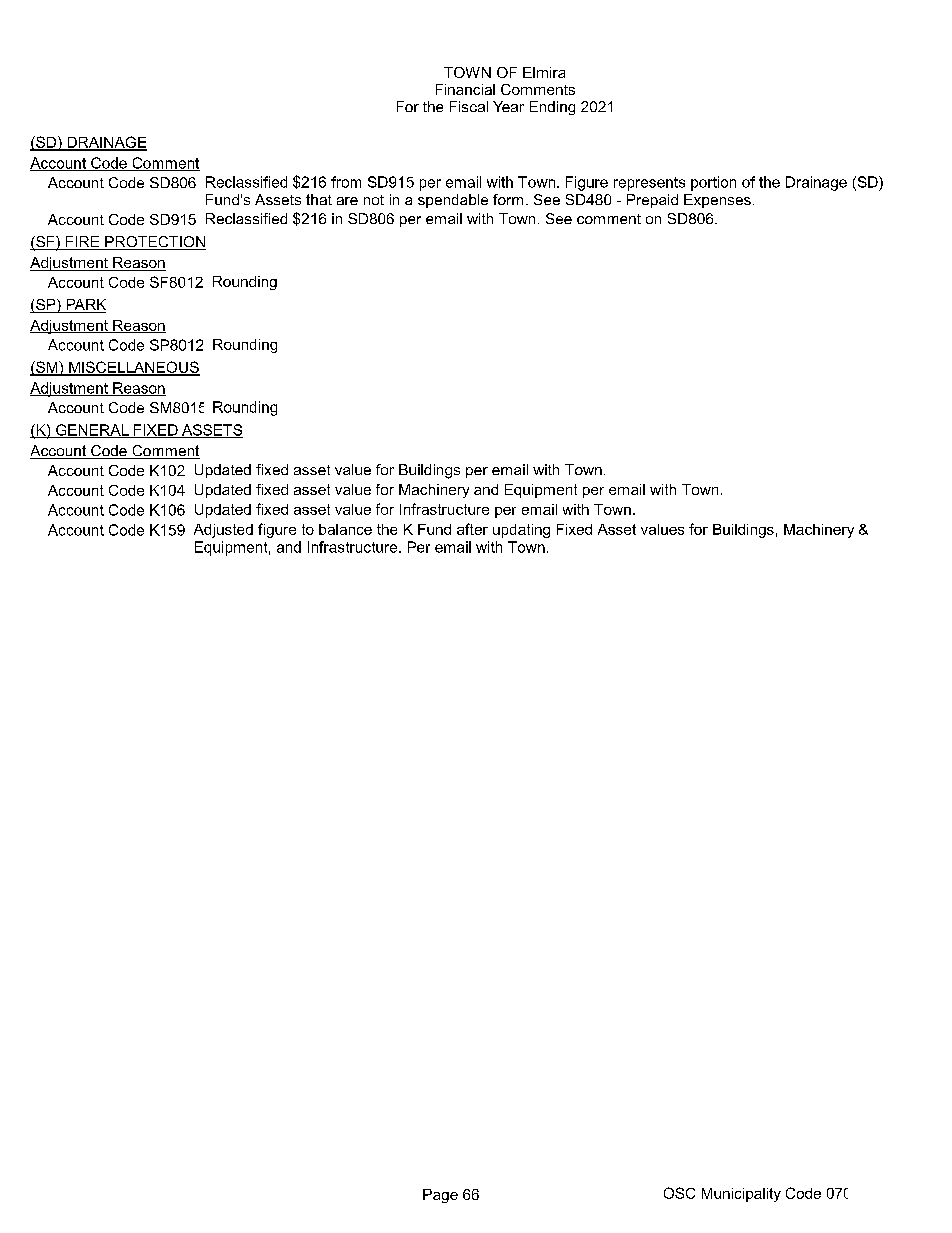 The image size is (952, 1233). Describe the element at coordinates (154, 243) in the image. I see `PROTECTION` at that location.
